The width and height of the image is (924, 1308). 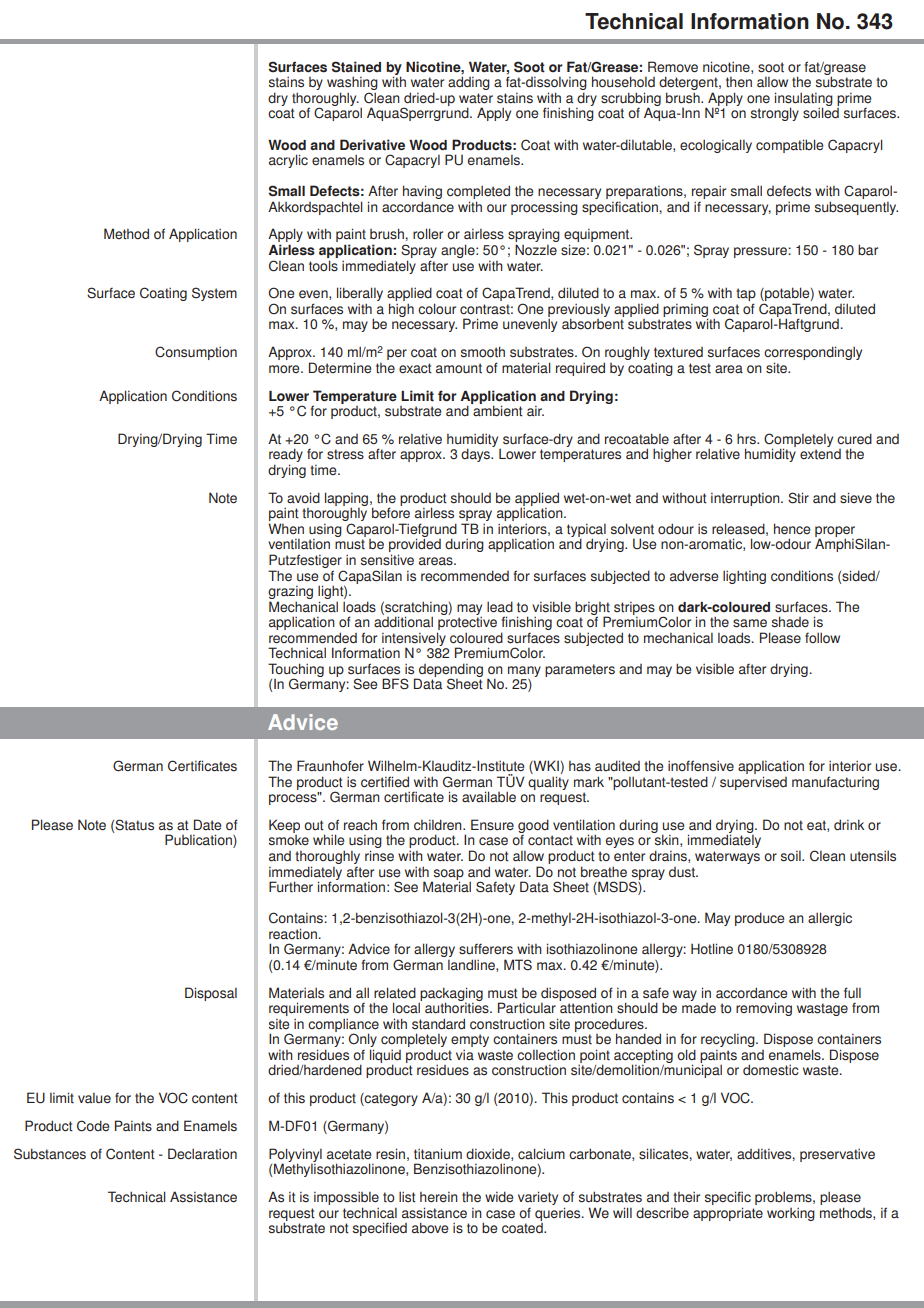 What do you see at coordinates (415, 546) in the image?
I see `provided` at bounding box center [415, 546].
